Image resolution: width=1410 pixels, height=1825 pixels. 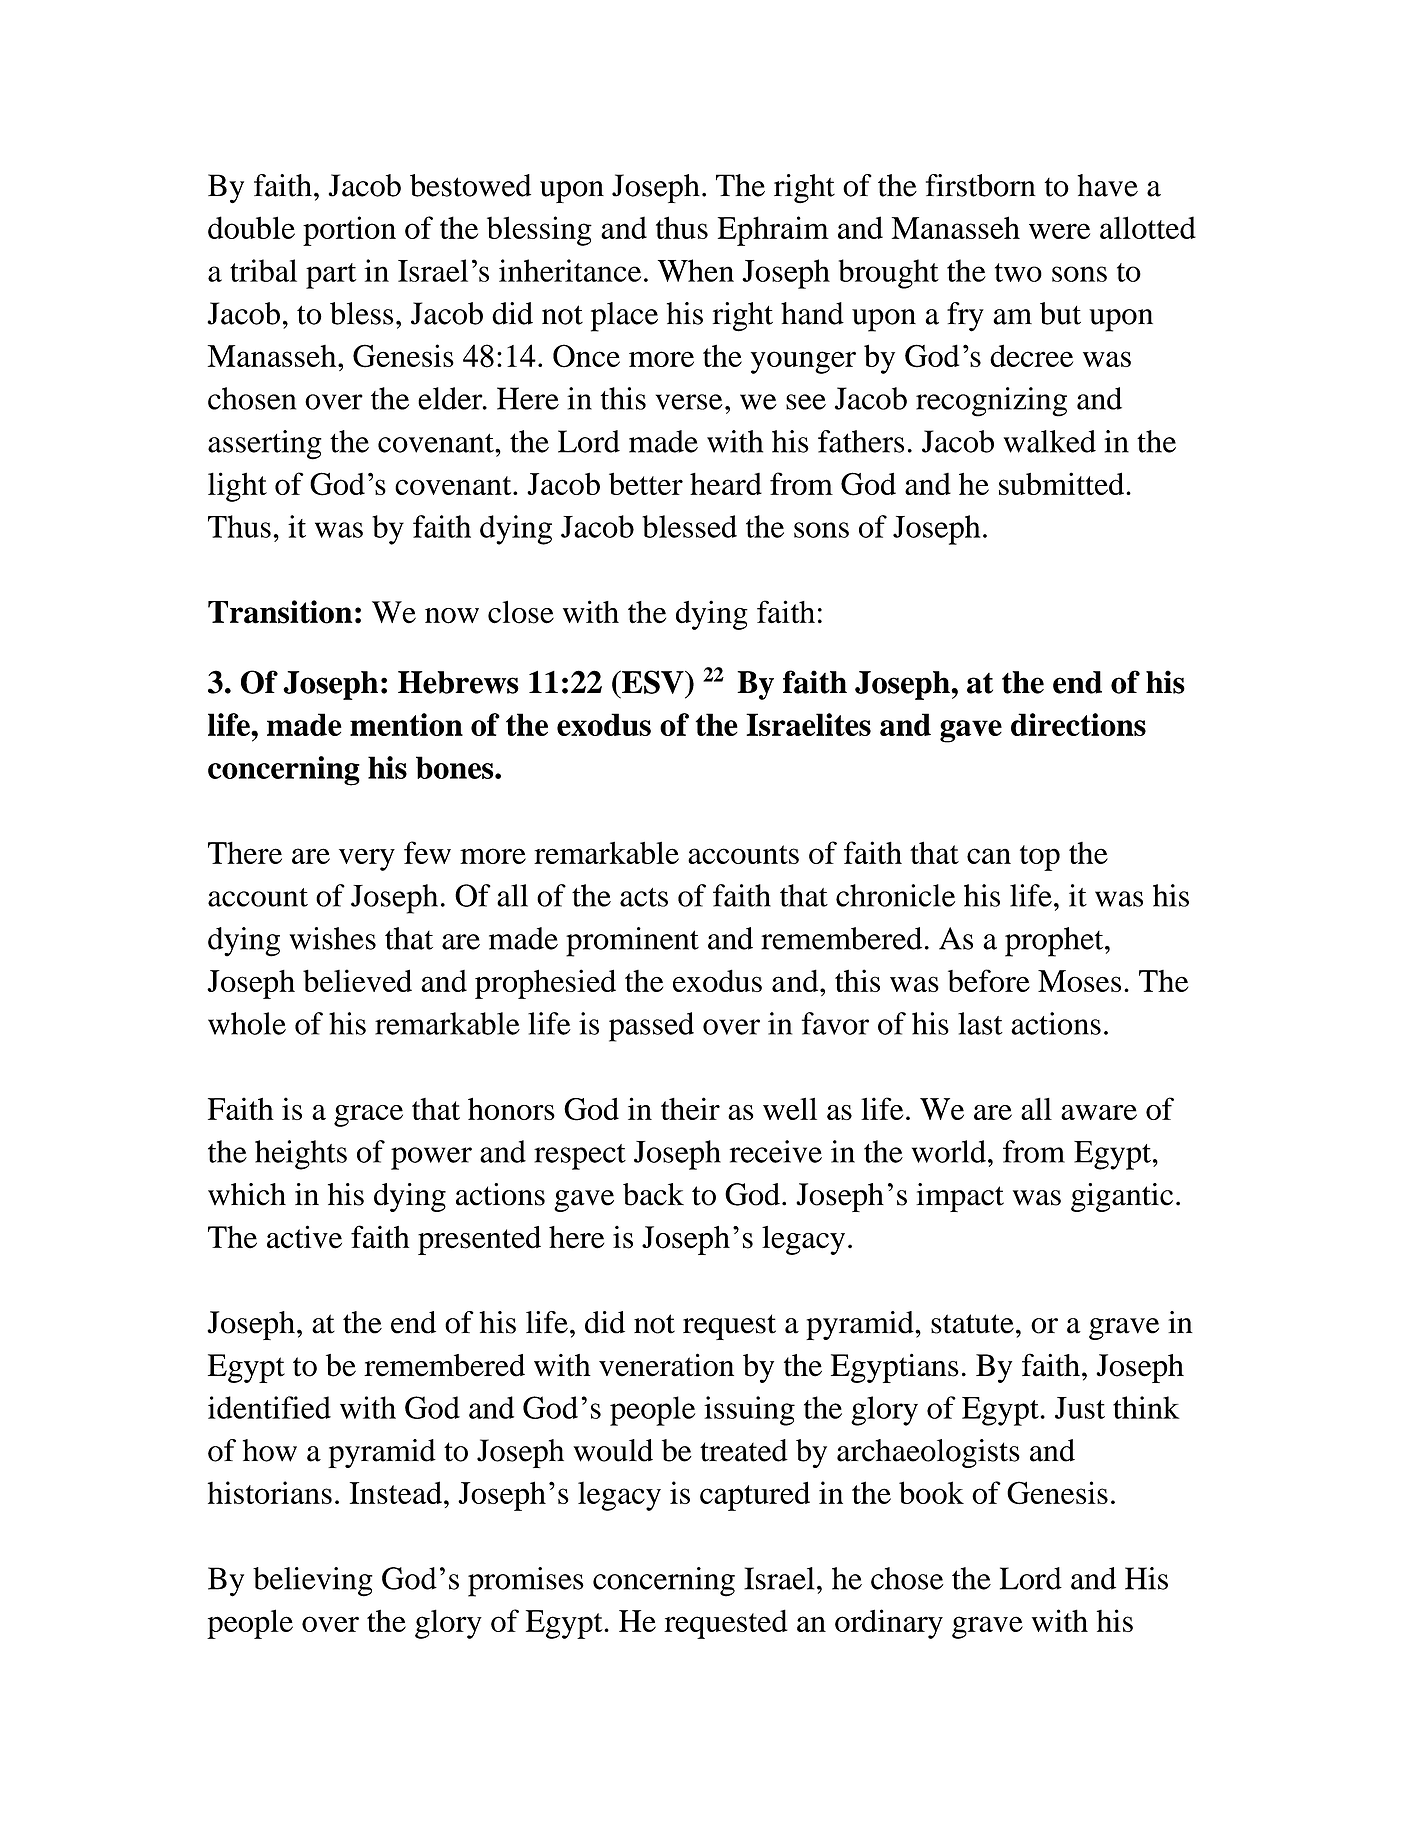 I want to click on heard, so click(x=726, y=484).
